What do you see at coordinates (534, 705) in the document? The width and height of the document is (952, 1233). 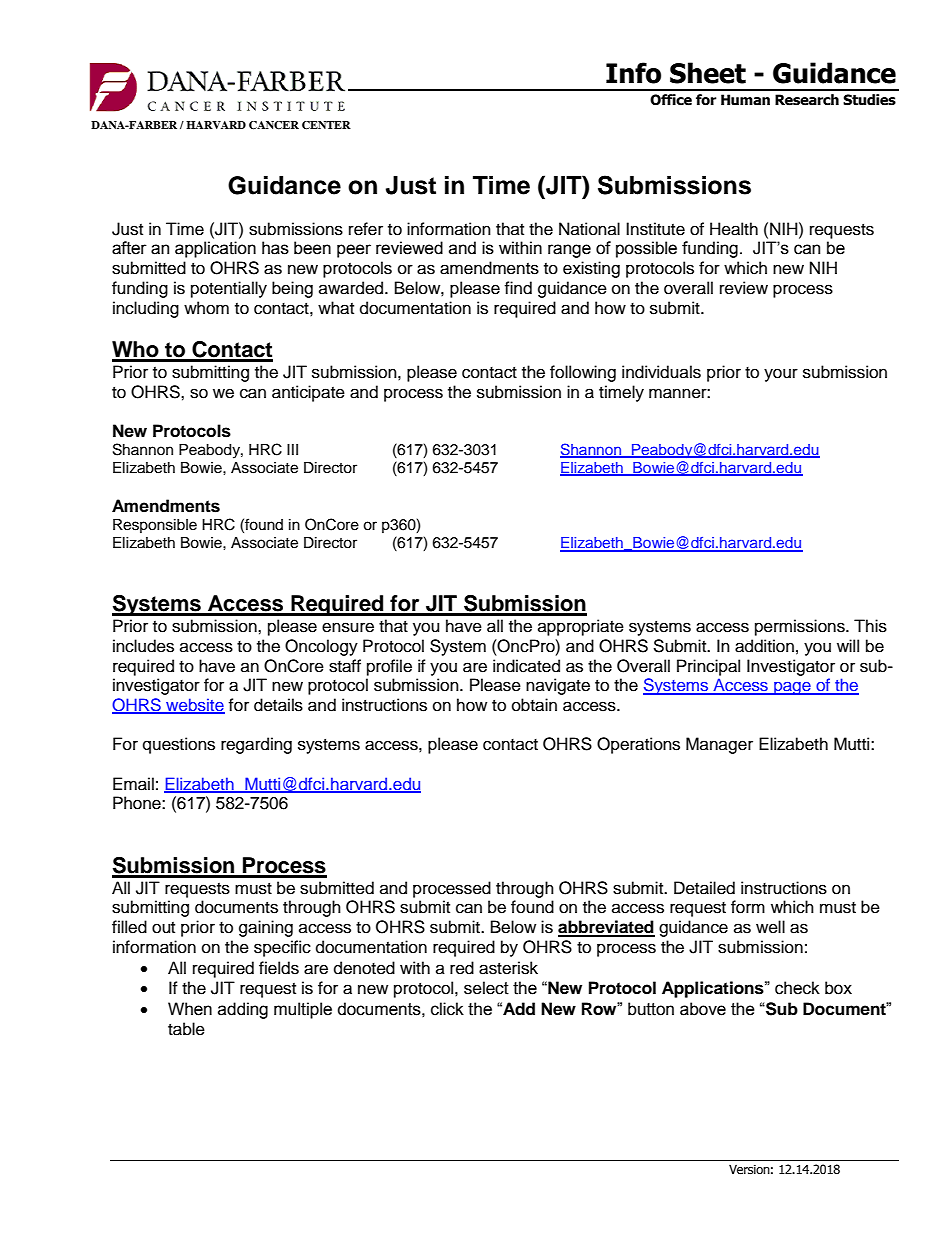 I see `obtain` at bounding box center [534, 705].
